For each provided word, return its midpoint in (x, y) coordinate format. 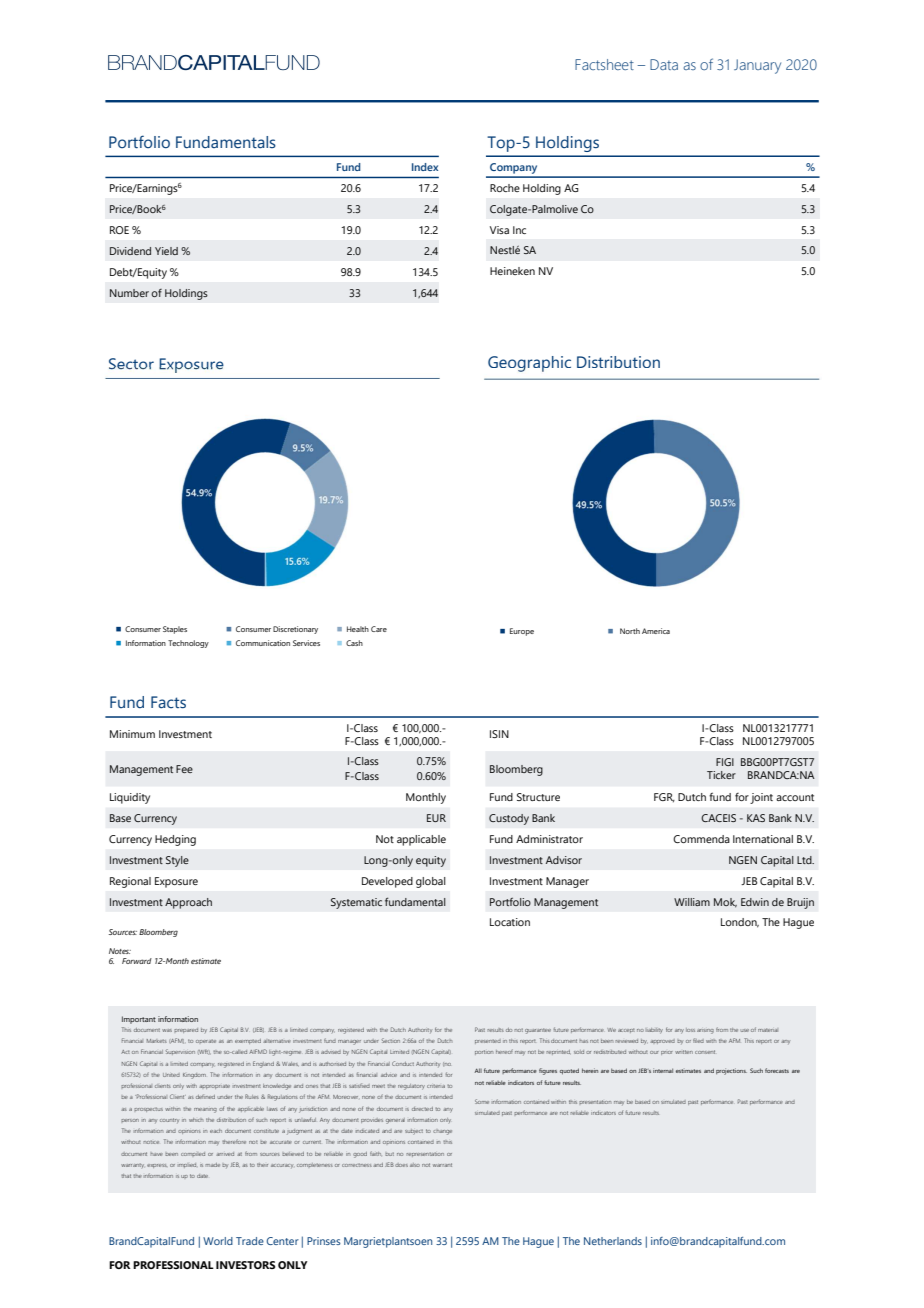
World (218, 1241)
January (757, 66)
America (656, 631)
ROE (119, 230)
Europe (522, 632)
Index (425, 167)
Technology (188, 644)
